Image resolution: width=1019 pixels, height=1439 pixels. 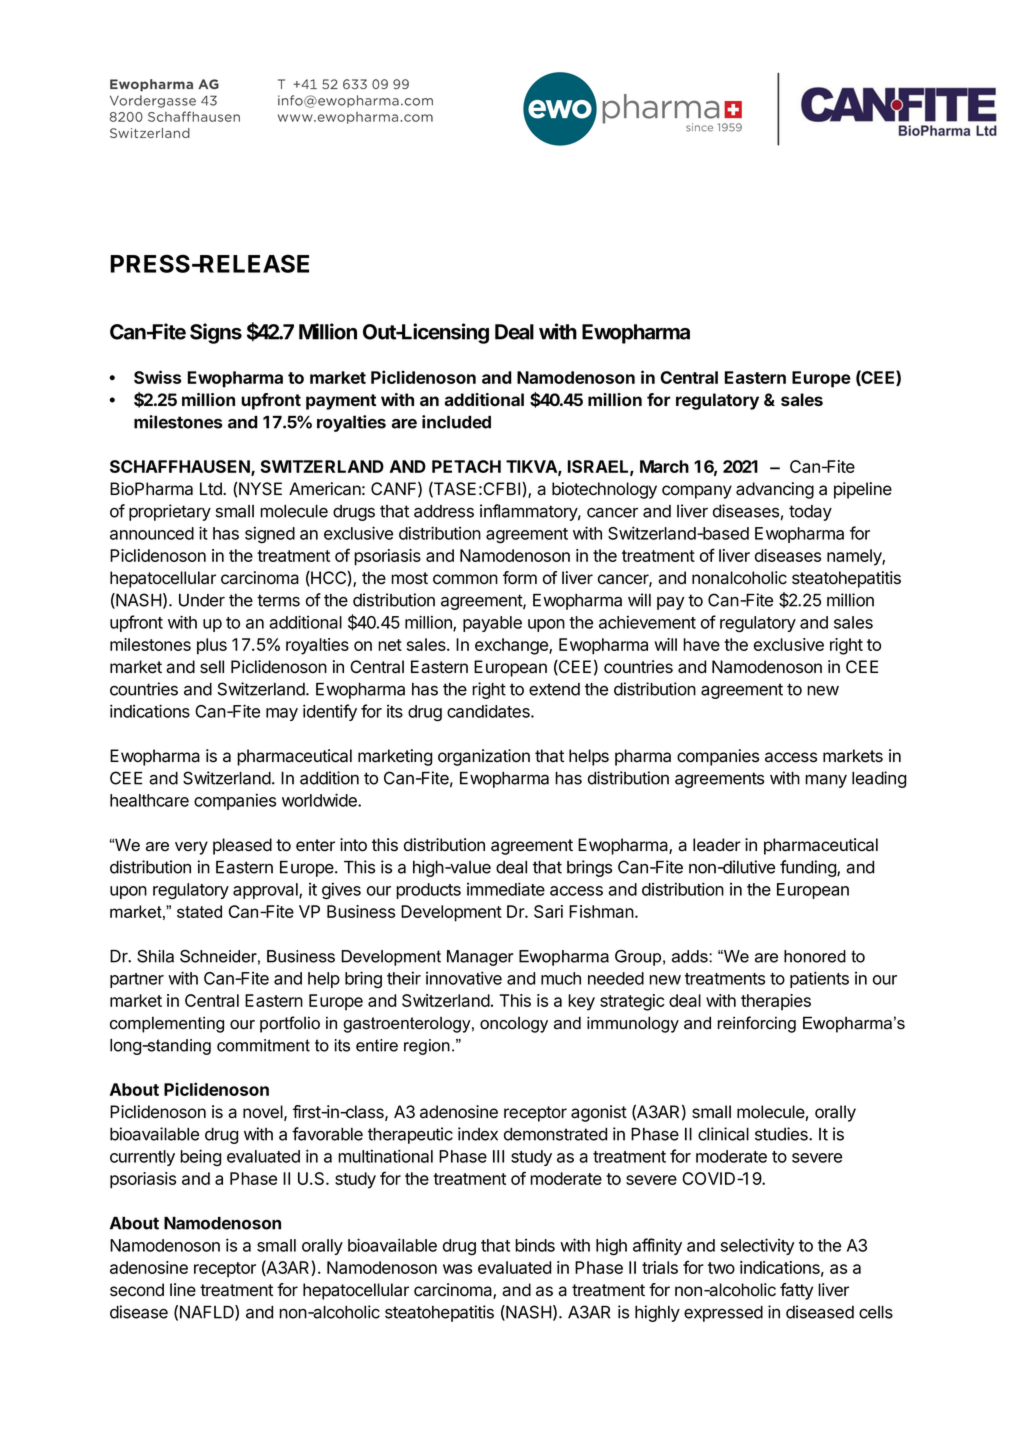 I want to click on funding, so click(x=809, y=868).
